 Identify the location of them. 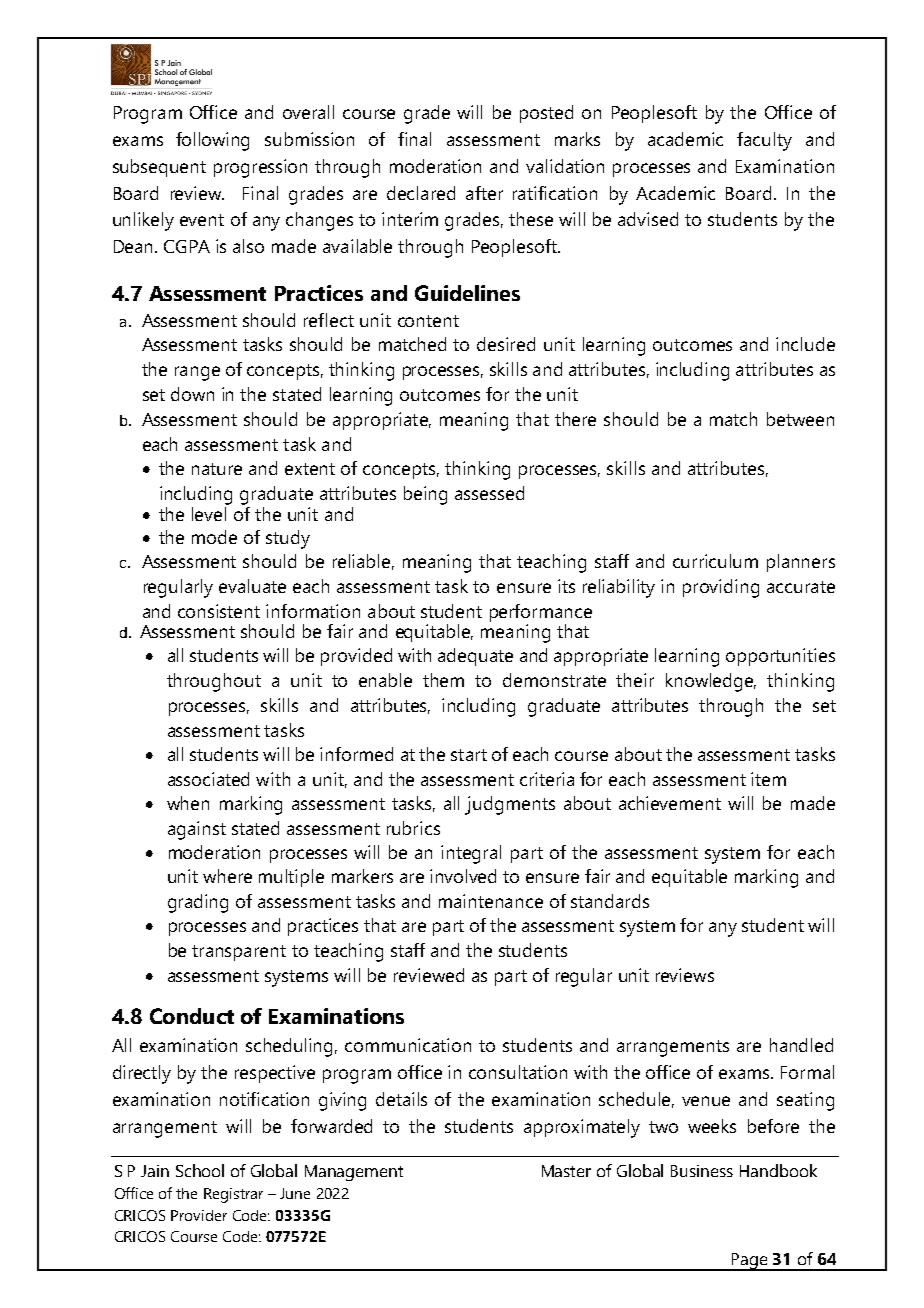
(443, 680).
